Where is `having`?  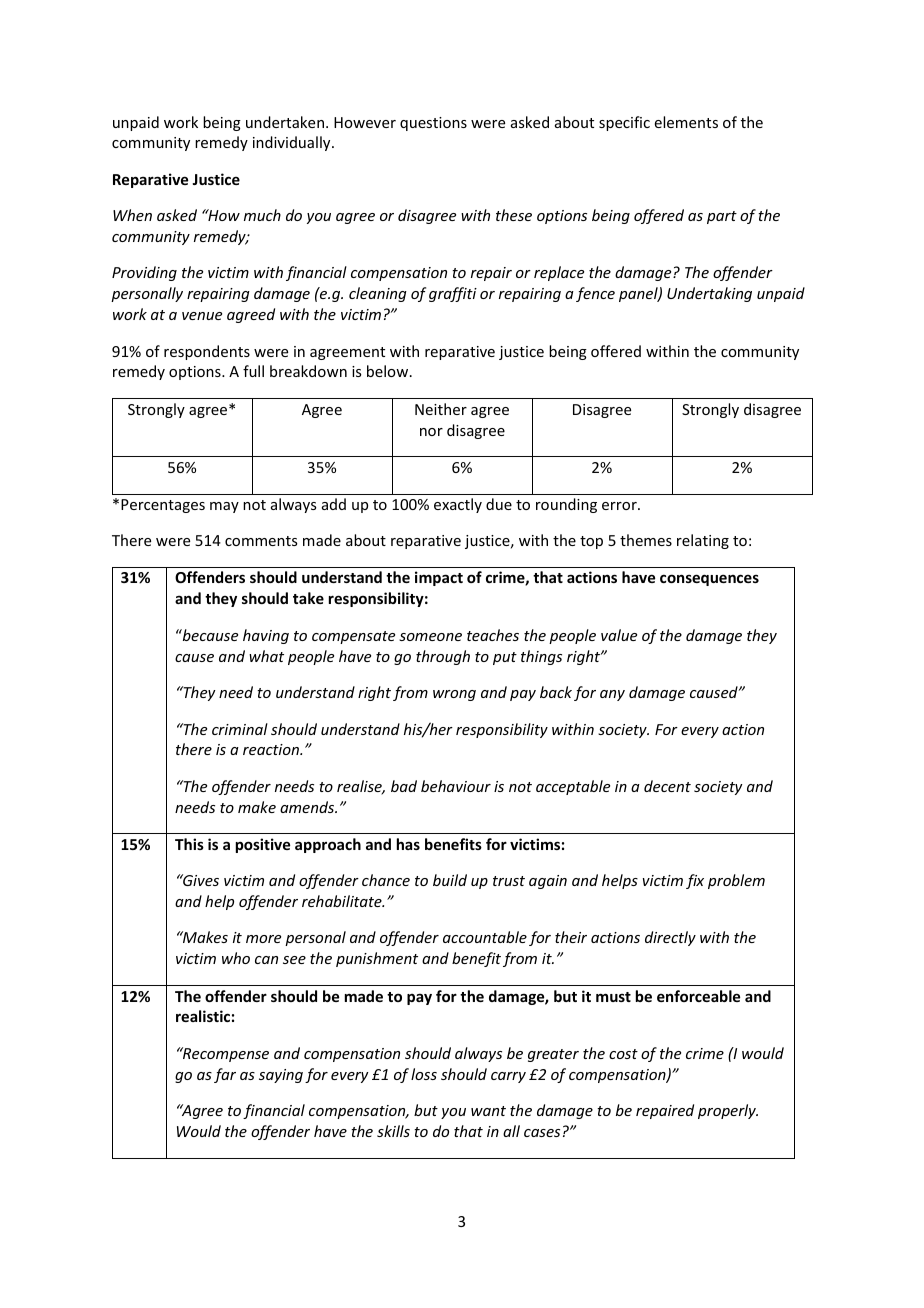 having is located at coordinates (266, 636).
